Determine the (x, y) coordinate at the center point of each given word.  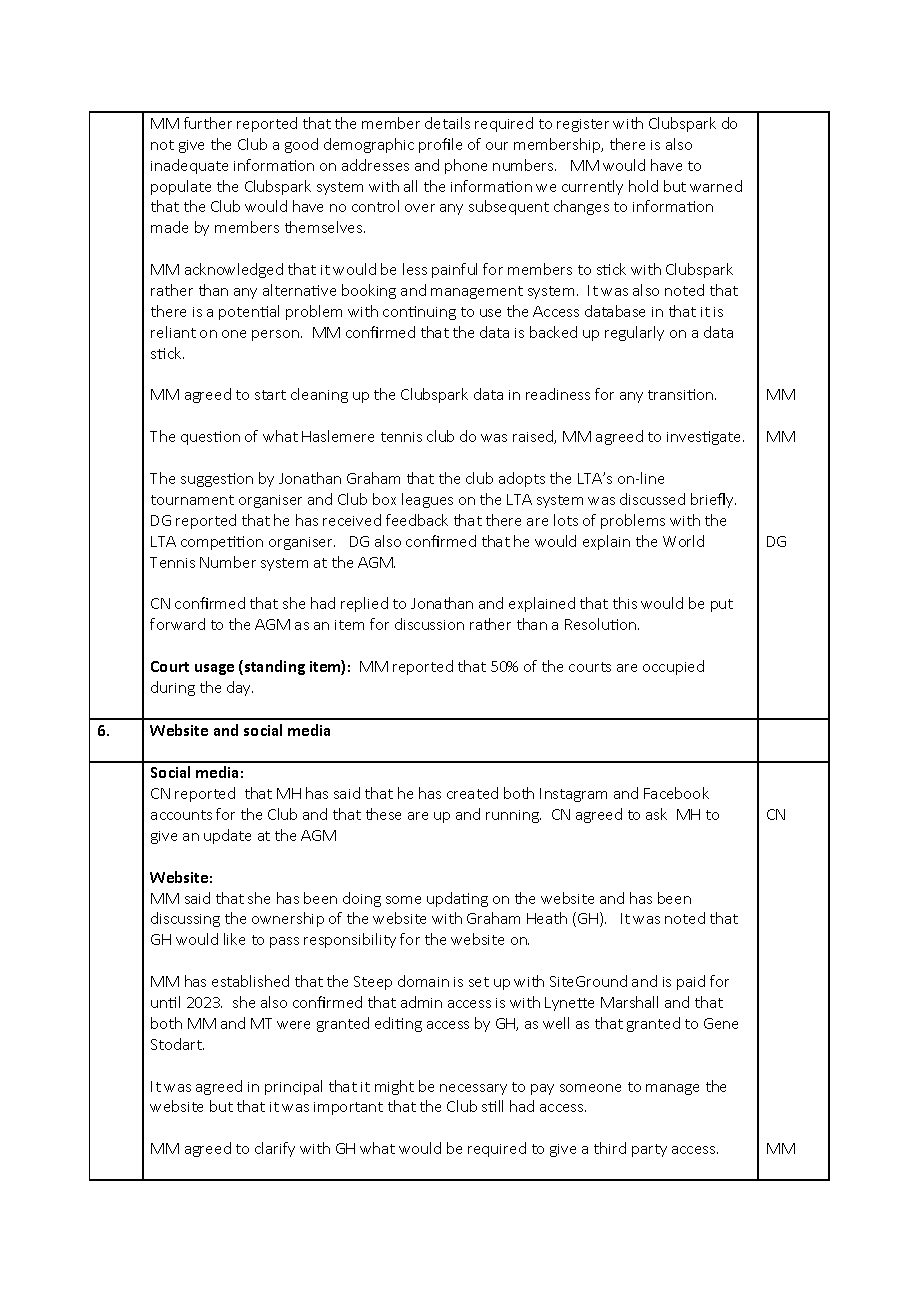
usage (214, 669)
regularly (634, 333)
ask (656, 814)
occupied (673, 667)
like (234, 939)
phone (466, 166)
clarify (275, 1149)
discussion (429, 624)
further (208, 123)
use (490, 313)
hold (643, 186)
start (270, 395)
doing (362, 899)
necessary (473, 1089)
